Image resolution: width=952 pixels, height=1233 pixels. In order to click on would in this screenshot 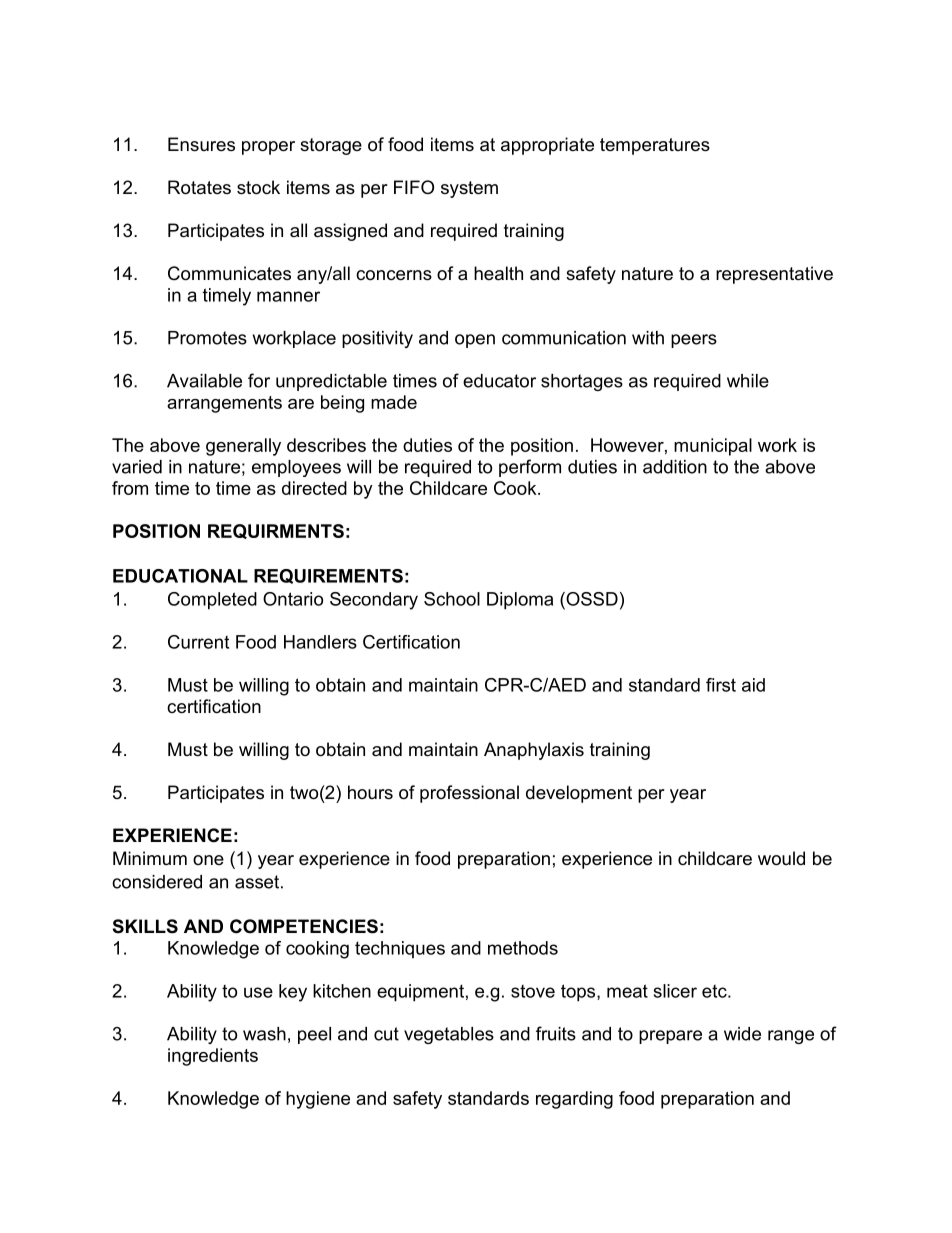, I will do `click(781, 858)`.
